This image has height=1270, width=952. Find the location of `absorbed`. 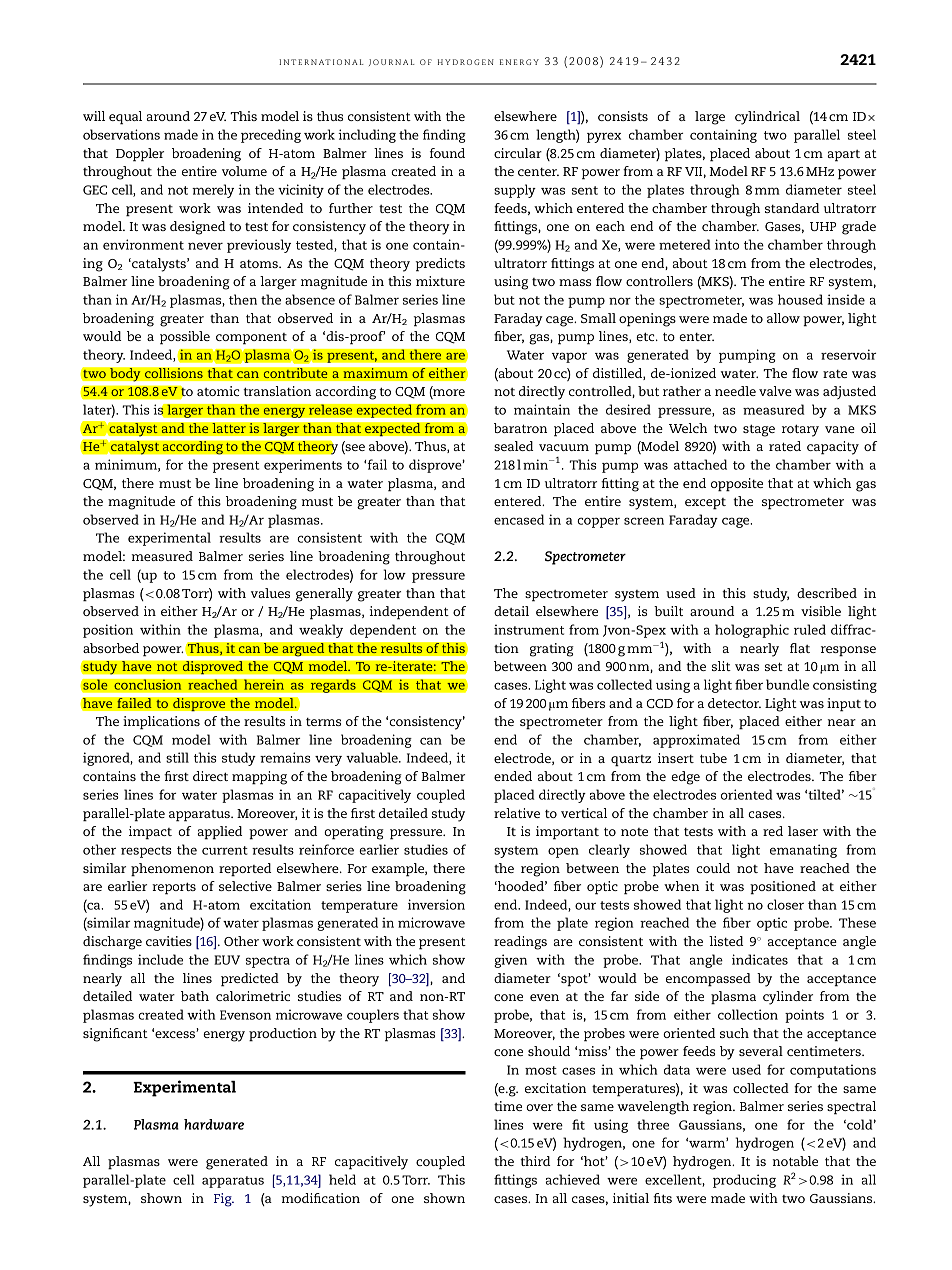

absorbed is located at coordinates (111, 648).
